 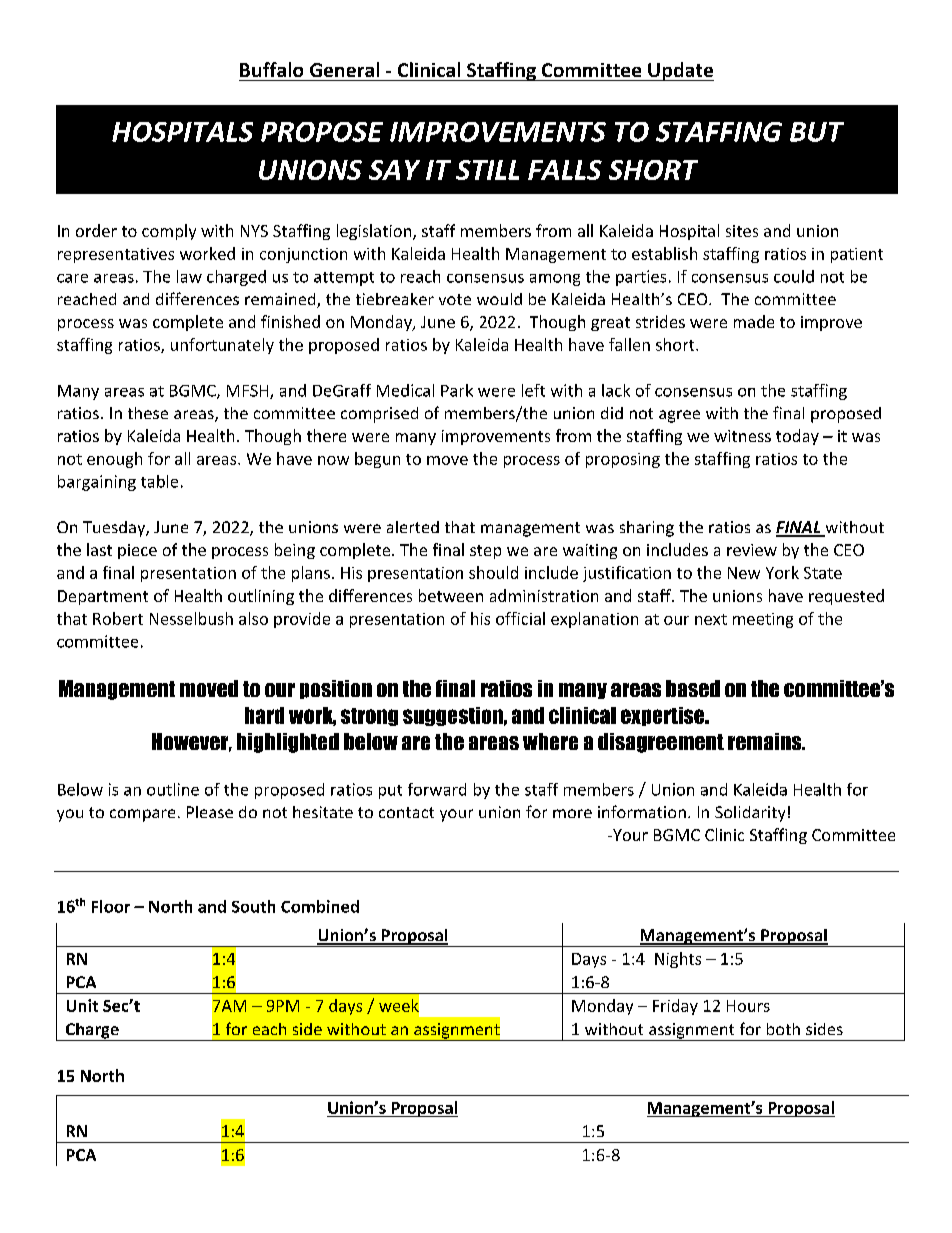 What do you see at coordinates (457, 390) in the screenshot?
I see `Park` at bounding box center [457, 390].
